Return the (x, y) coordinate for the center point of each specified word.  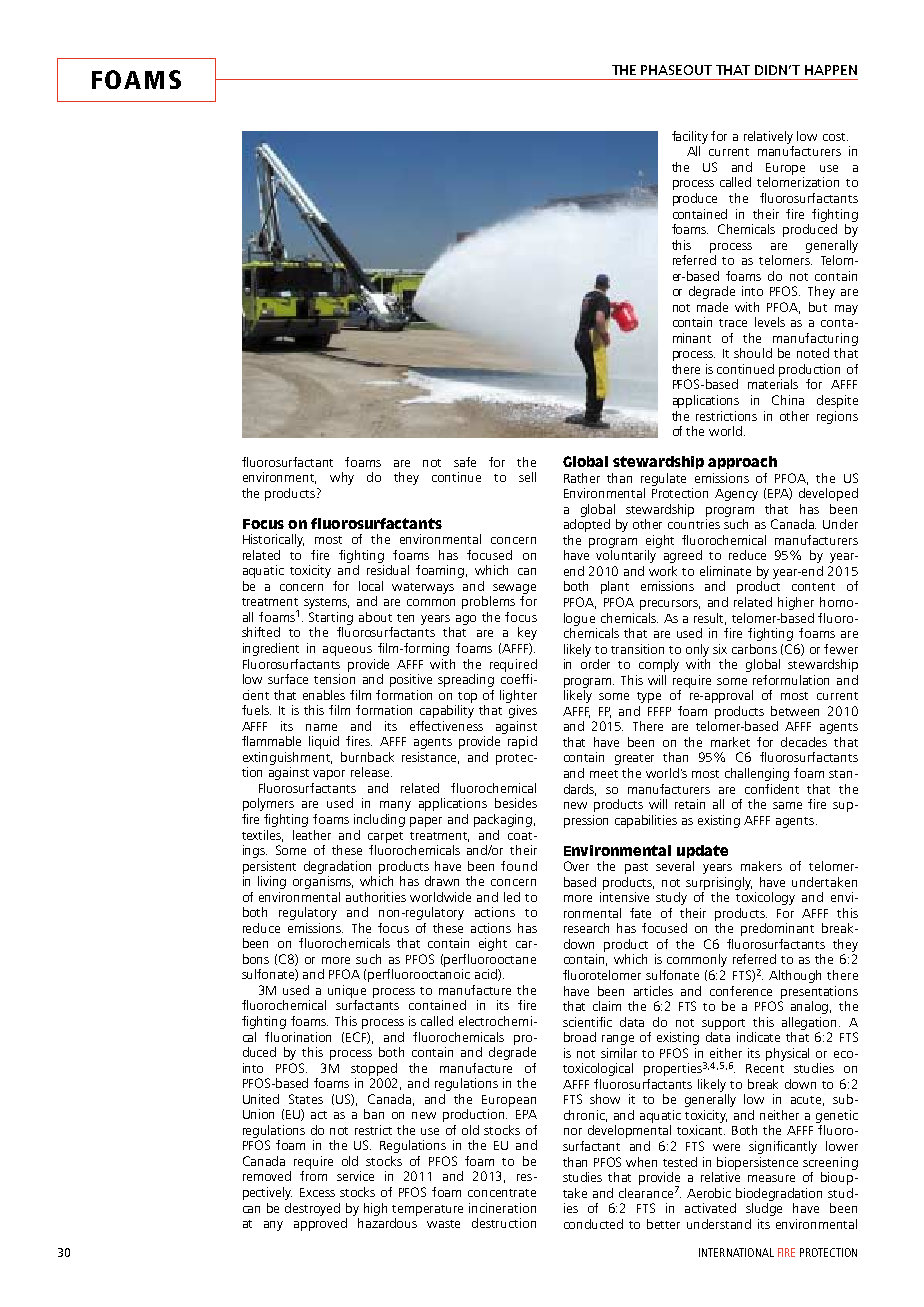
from (313, 1176)
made (712, 307)
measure (771, 1178)
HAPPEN (831, 70)
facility (690, 137)
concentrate (502, 1193)
